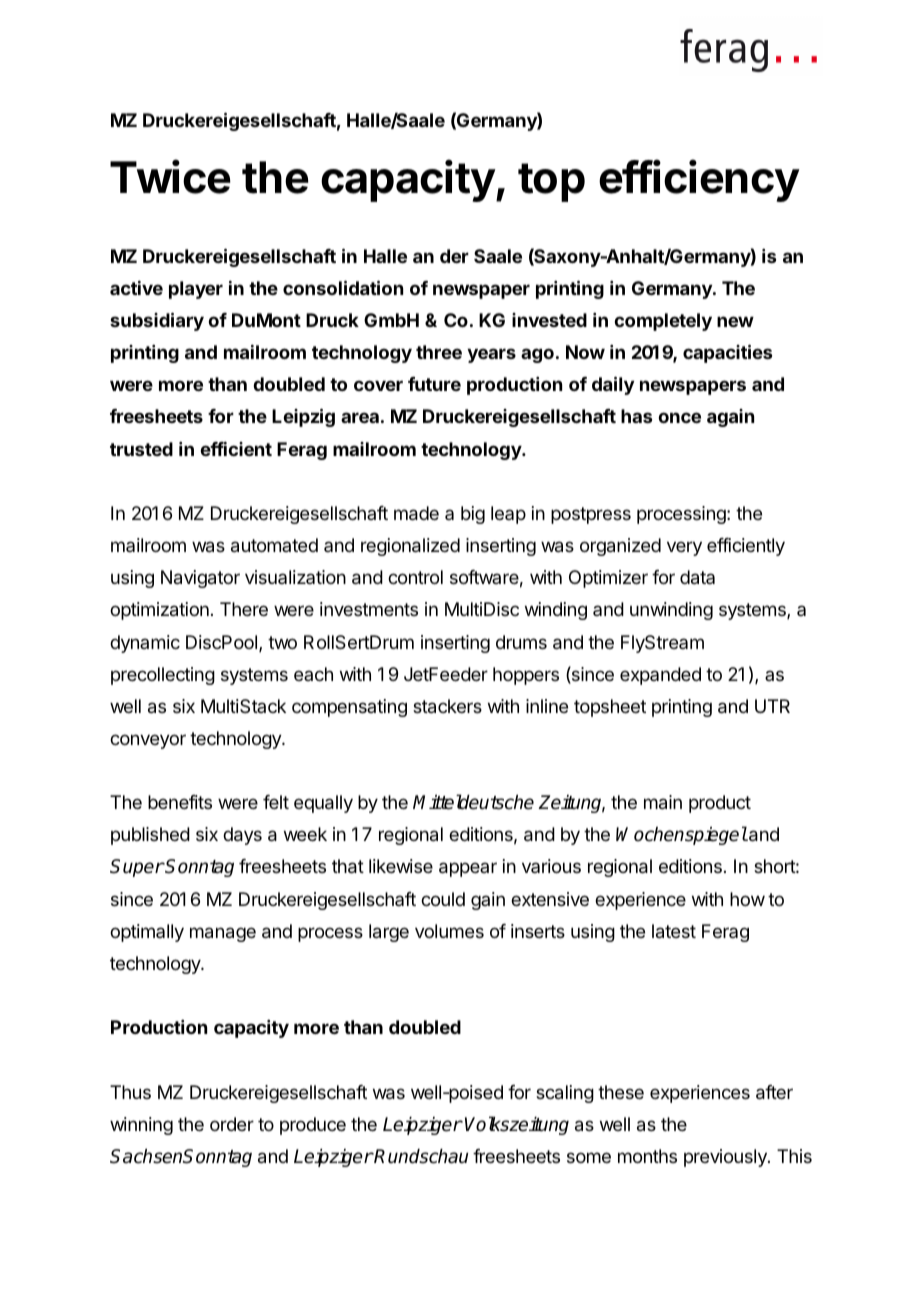 This page has width=924, height=1308. I want to click on trusted, so click(141, 449).
